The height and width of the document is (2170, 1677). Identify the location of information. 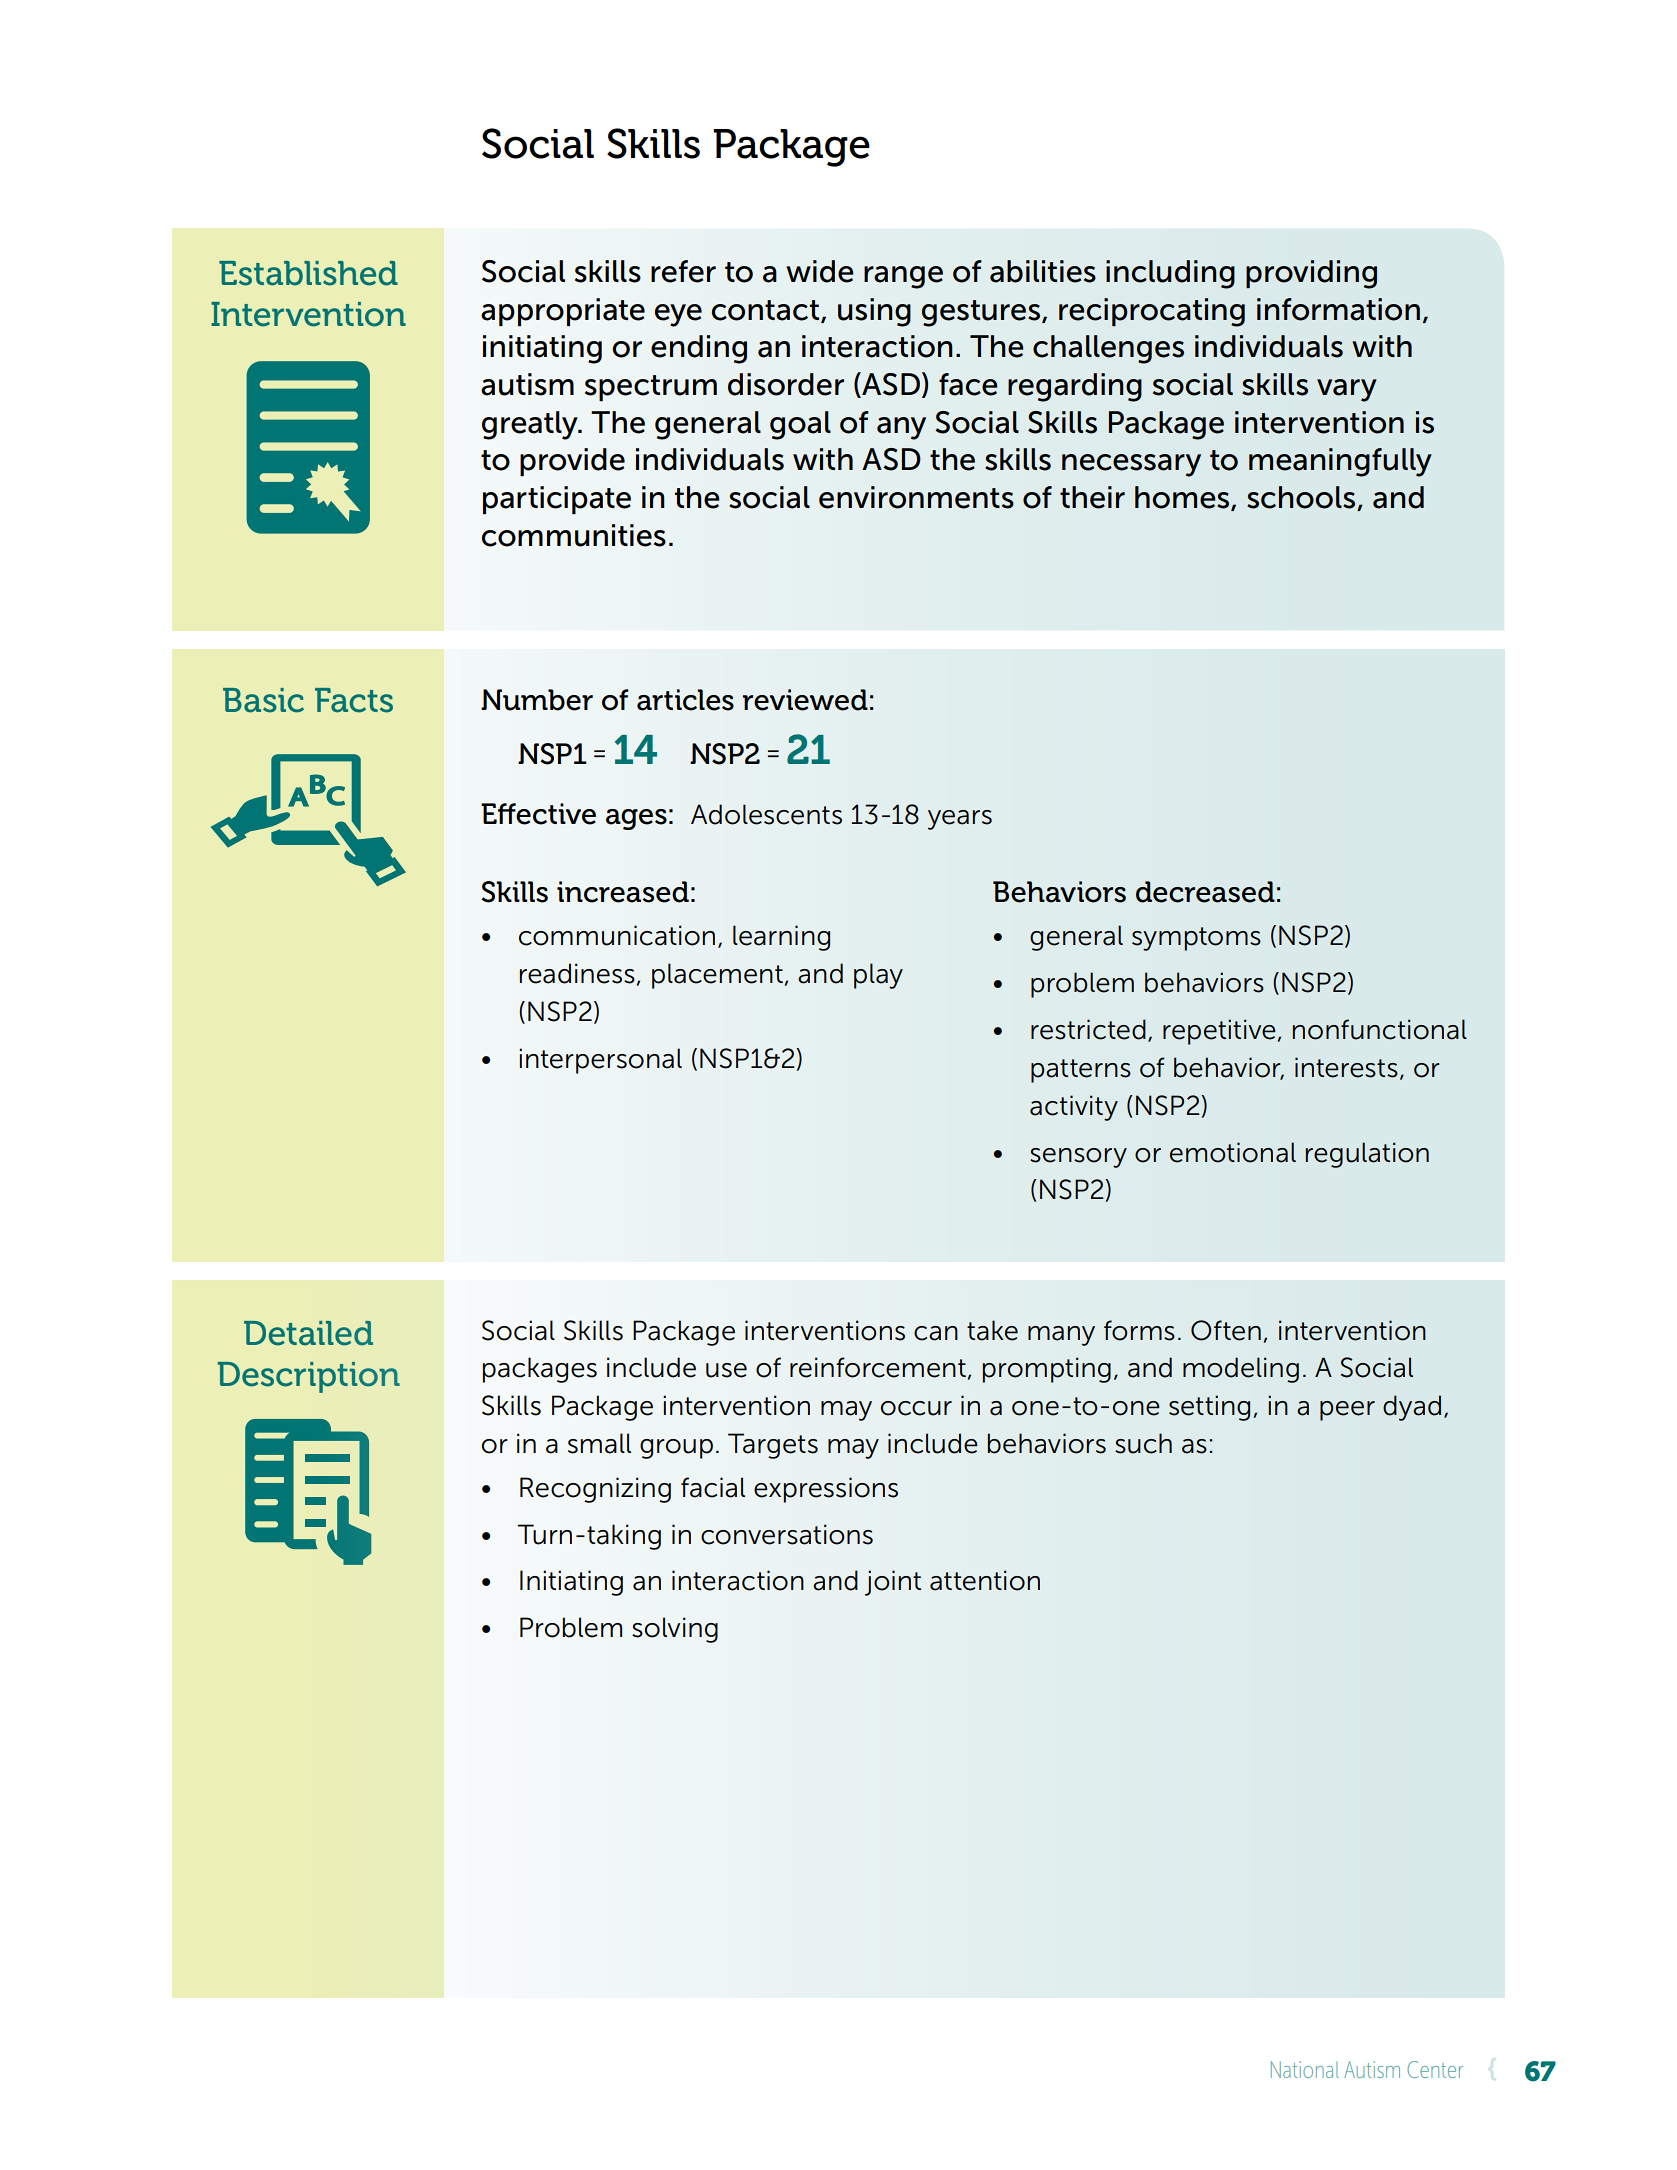
(1338, 309).
